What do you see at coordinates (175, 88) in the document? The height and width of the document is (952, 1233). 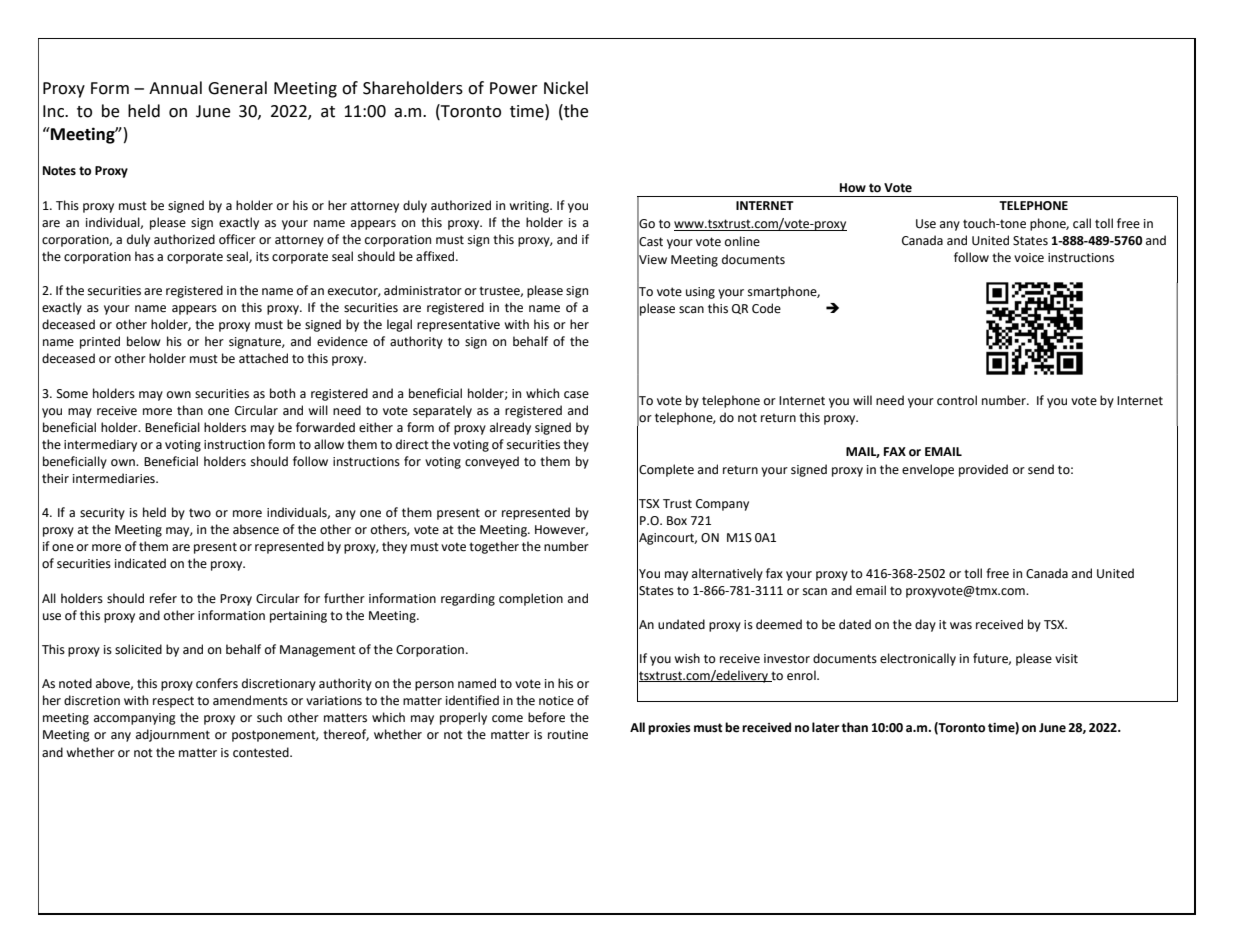 I see `Annual` at bounding box center [175, 88].
